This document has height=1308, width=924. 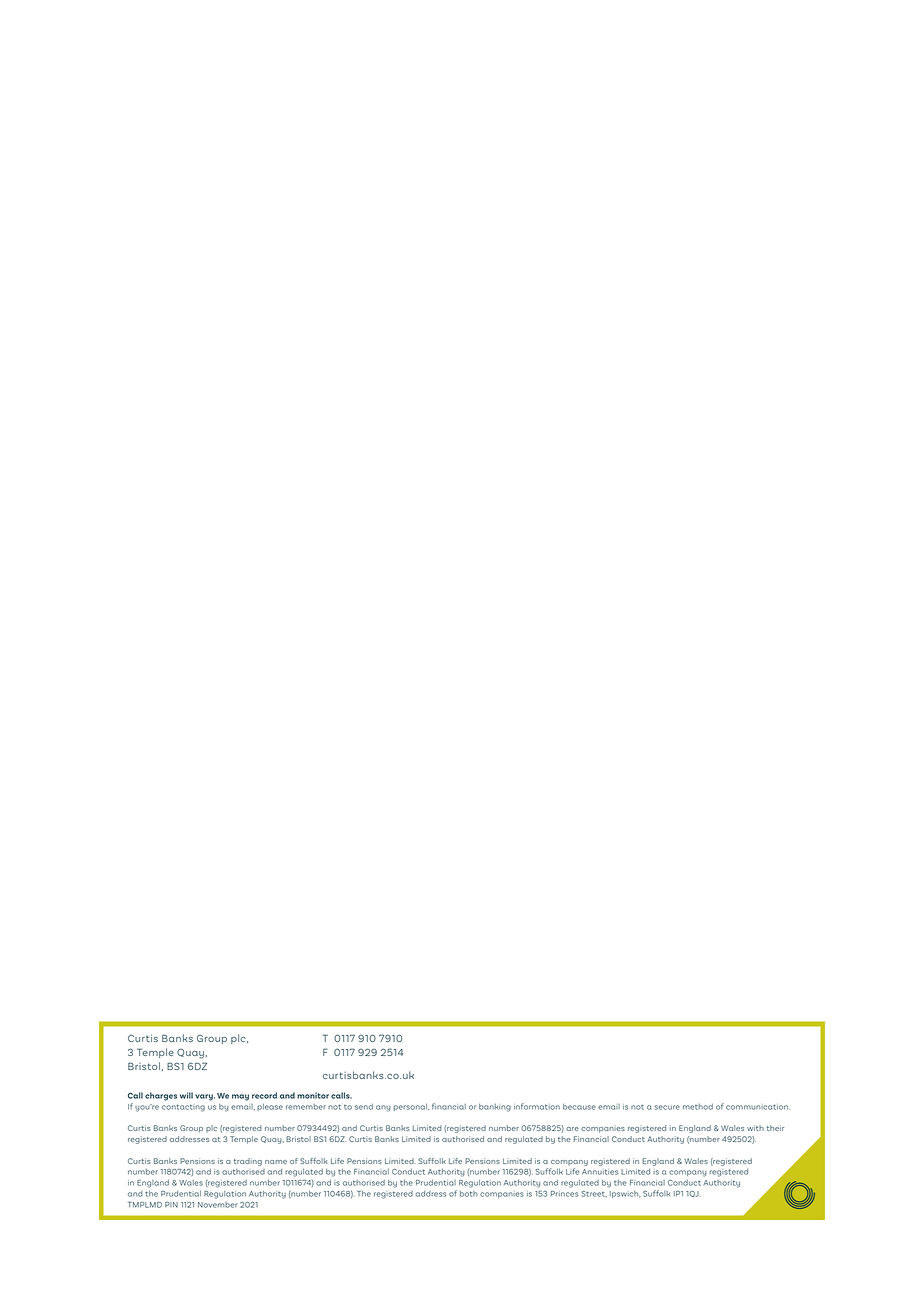 I want to click on Ipswich, so click(x=625, y=1194).
